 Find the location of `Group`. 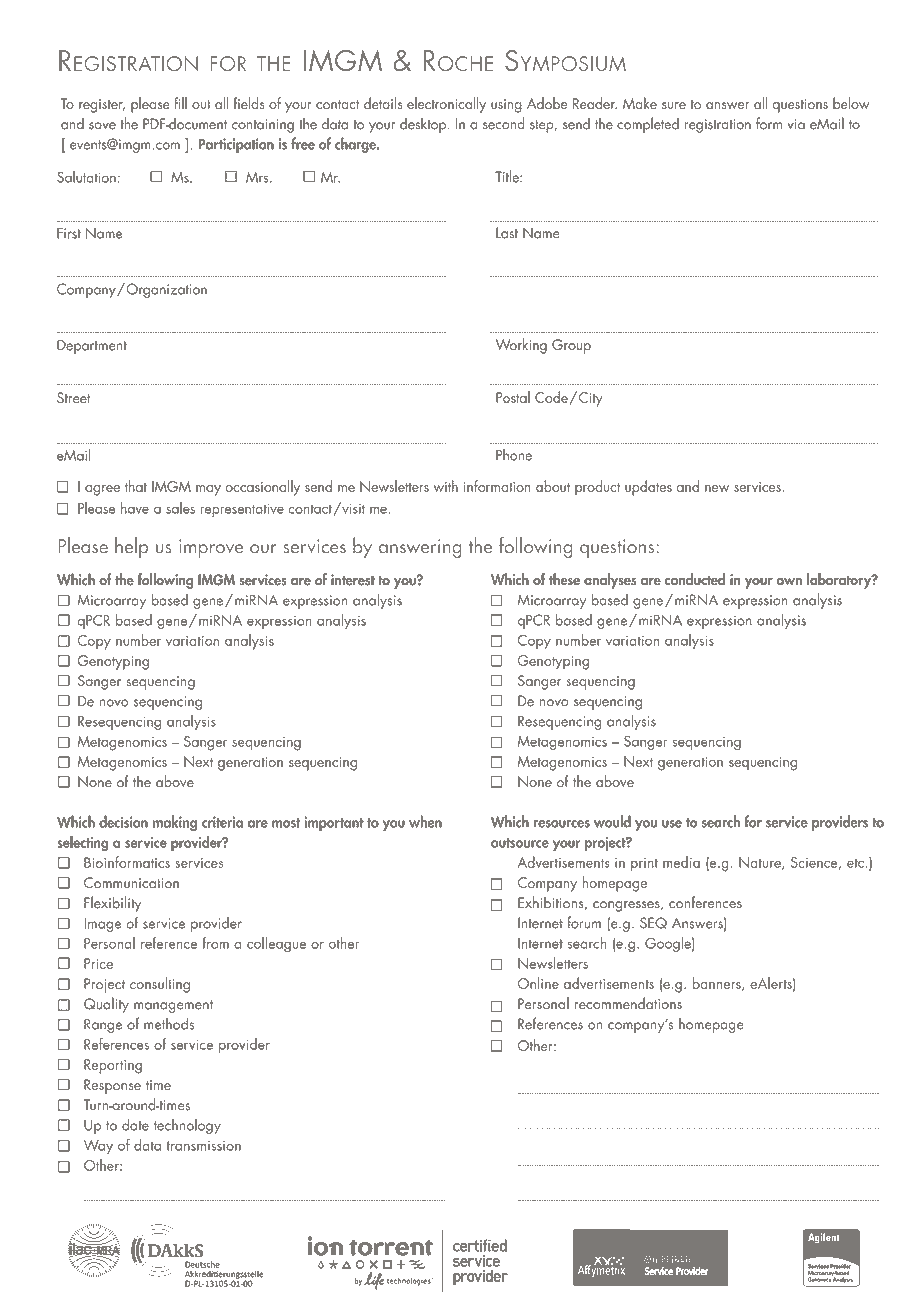

Group is located at coordinates (571, 346).
